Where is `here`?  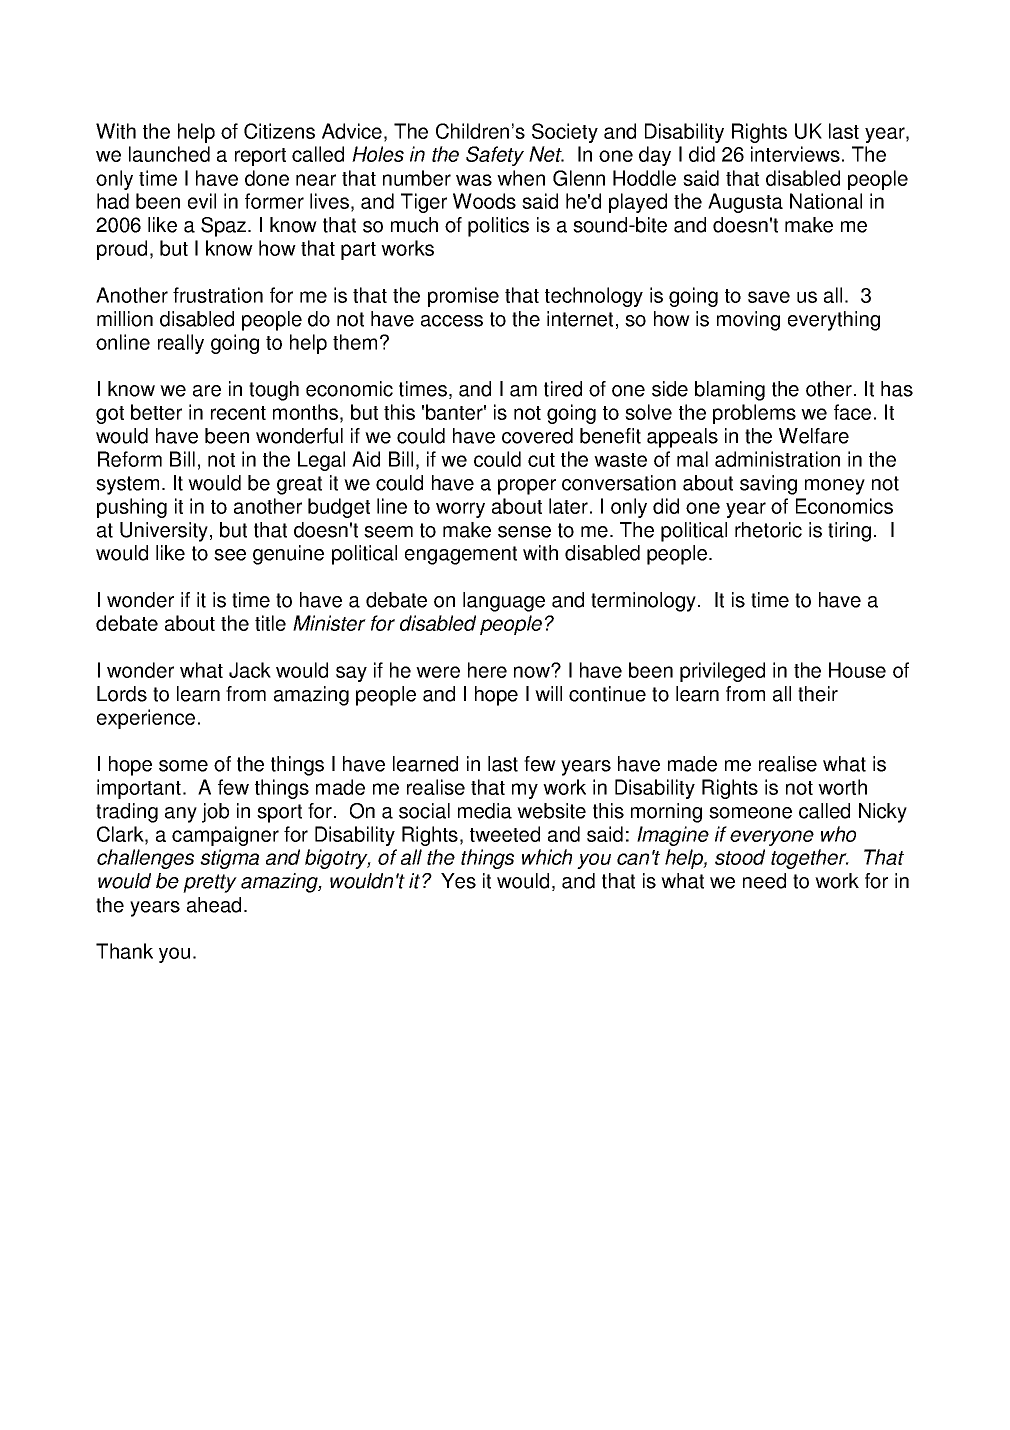
here is located at coordinates (487, 670).
